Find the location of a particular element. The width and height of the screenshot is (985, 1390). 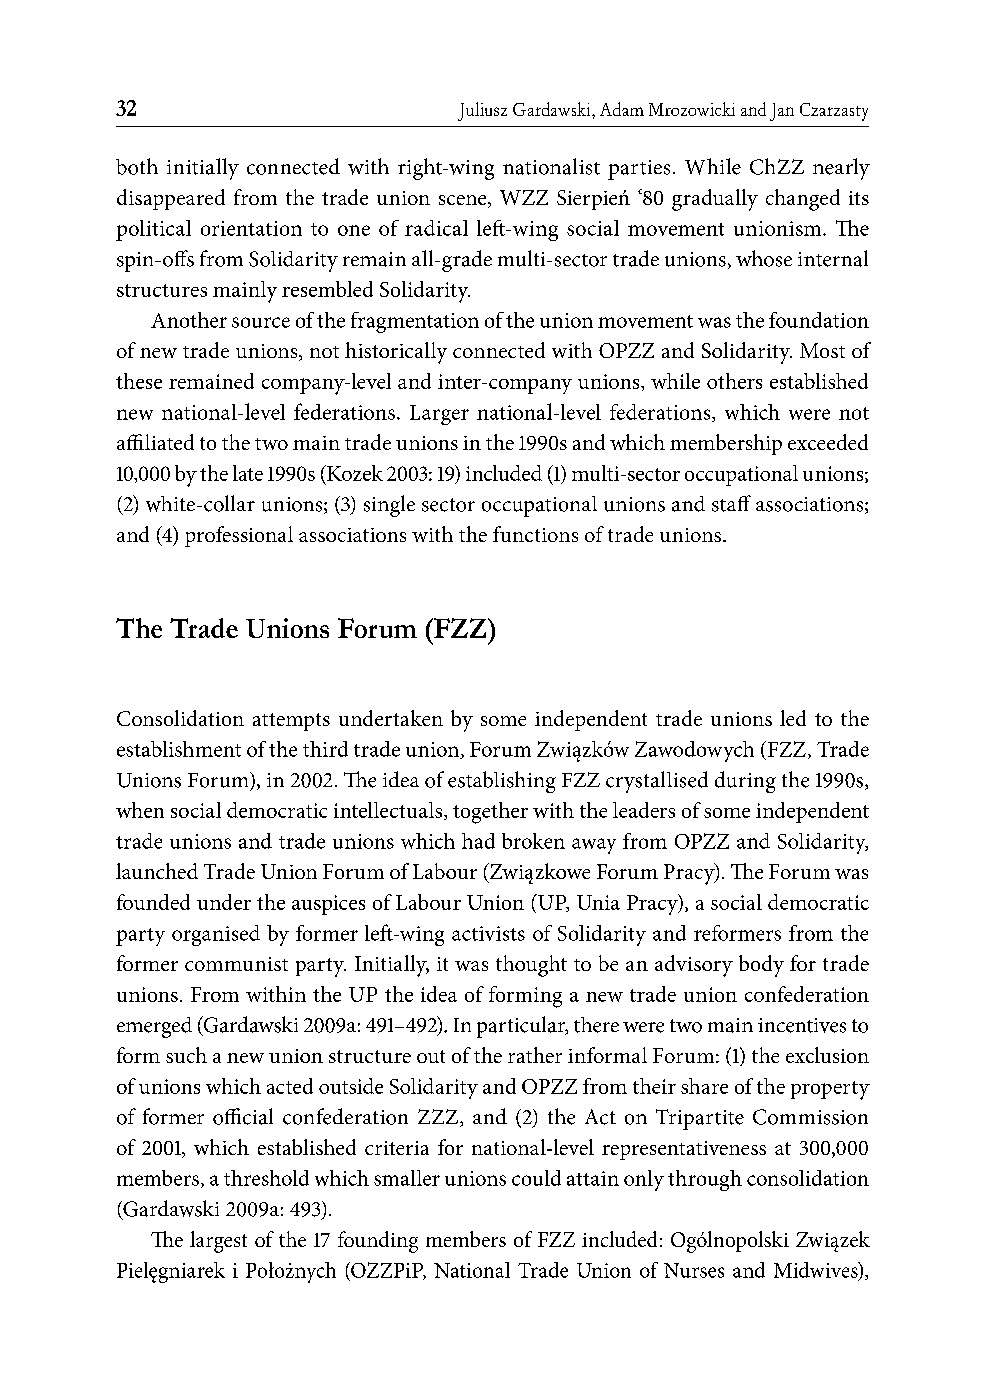

had is located at coordinates (478, 841).
